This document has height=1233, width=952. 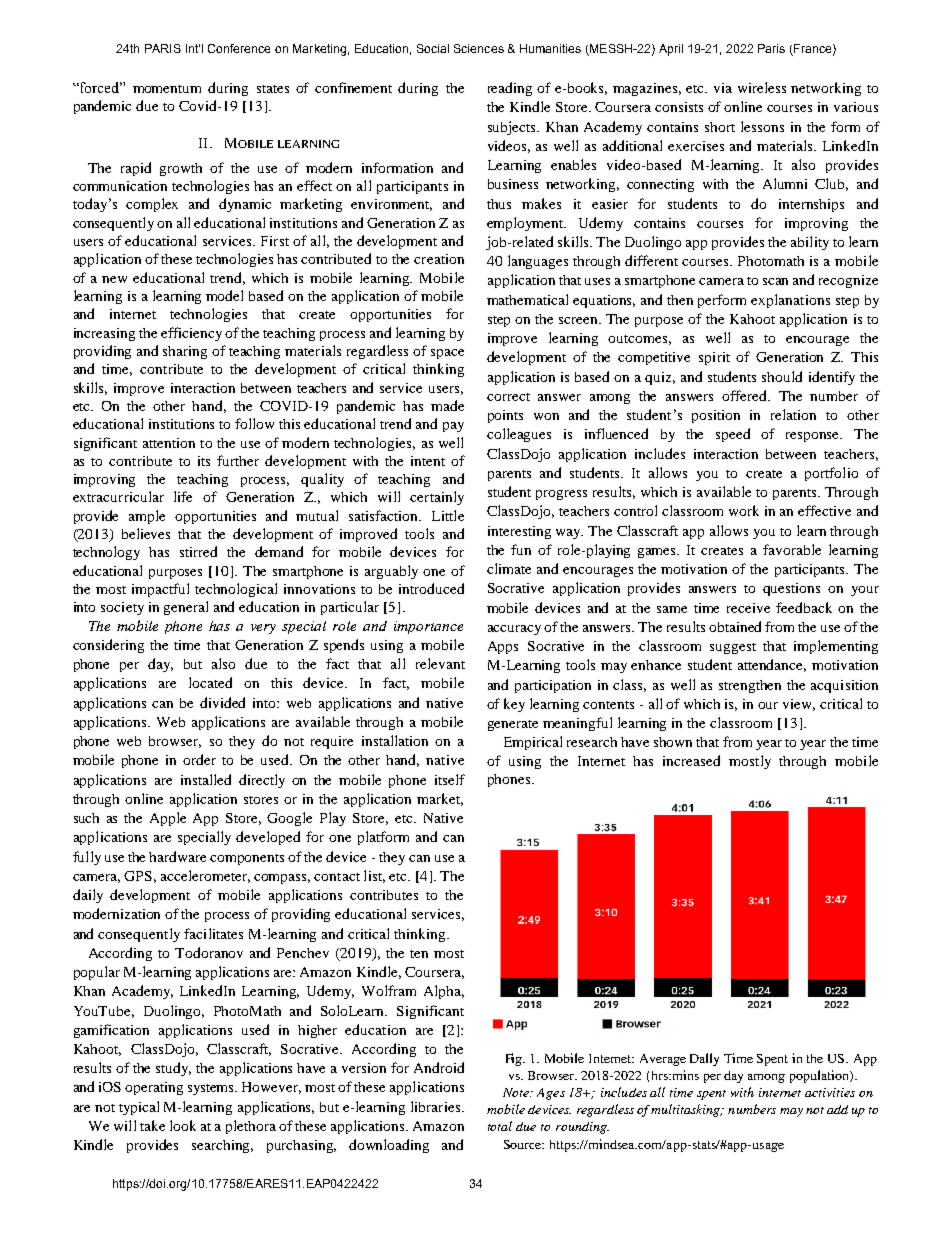 What do you see at coordinates (210, 682) in the document?
I see `located` at bounding box center [210, 682].
